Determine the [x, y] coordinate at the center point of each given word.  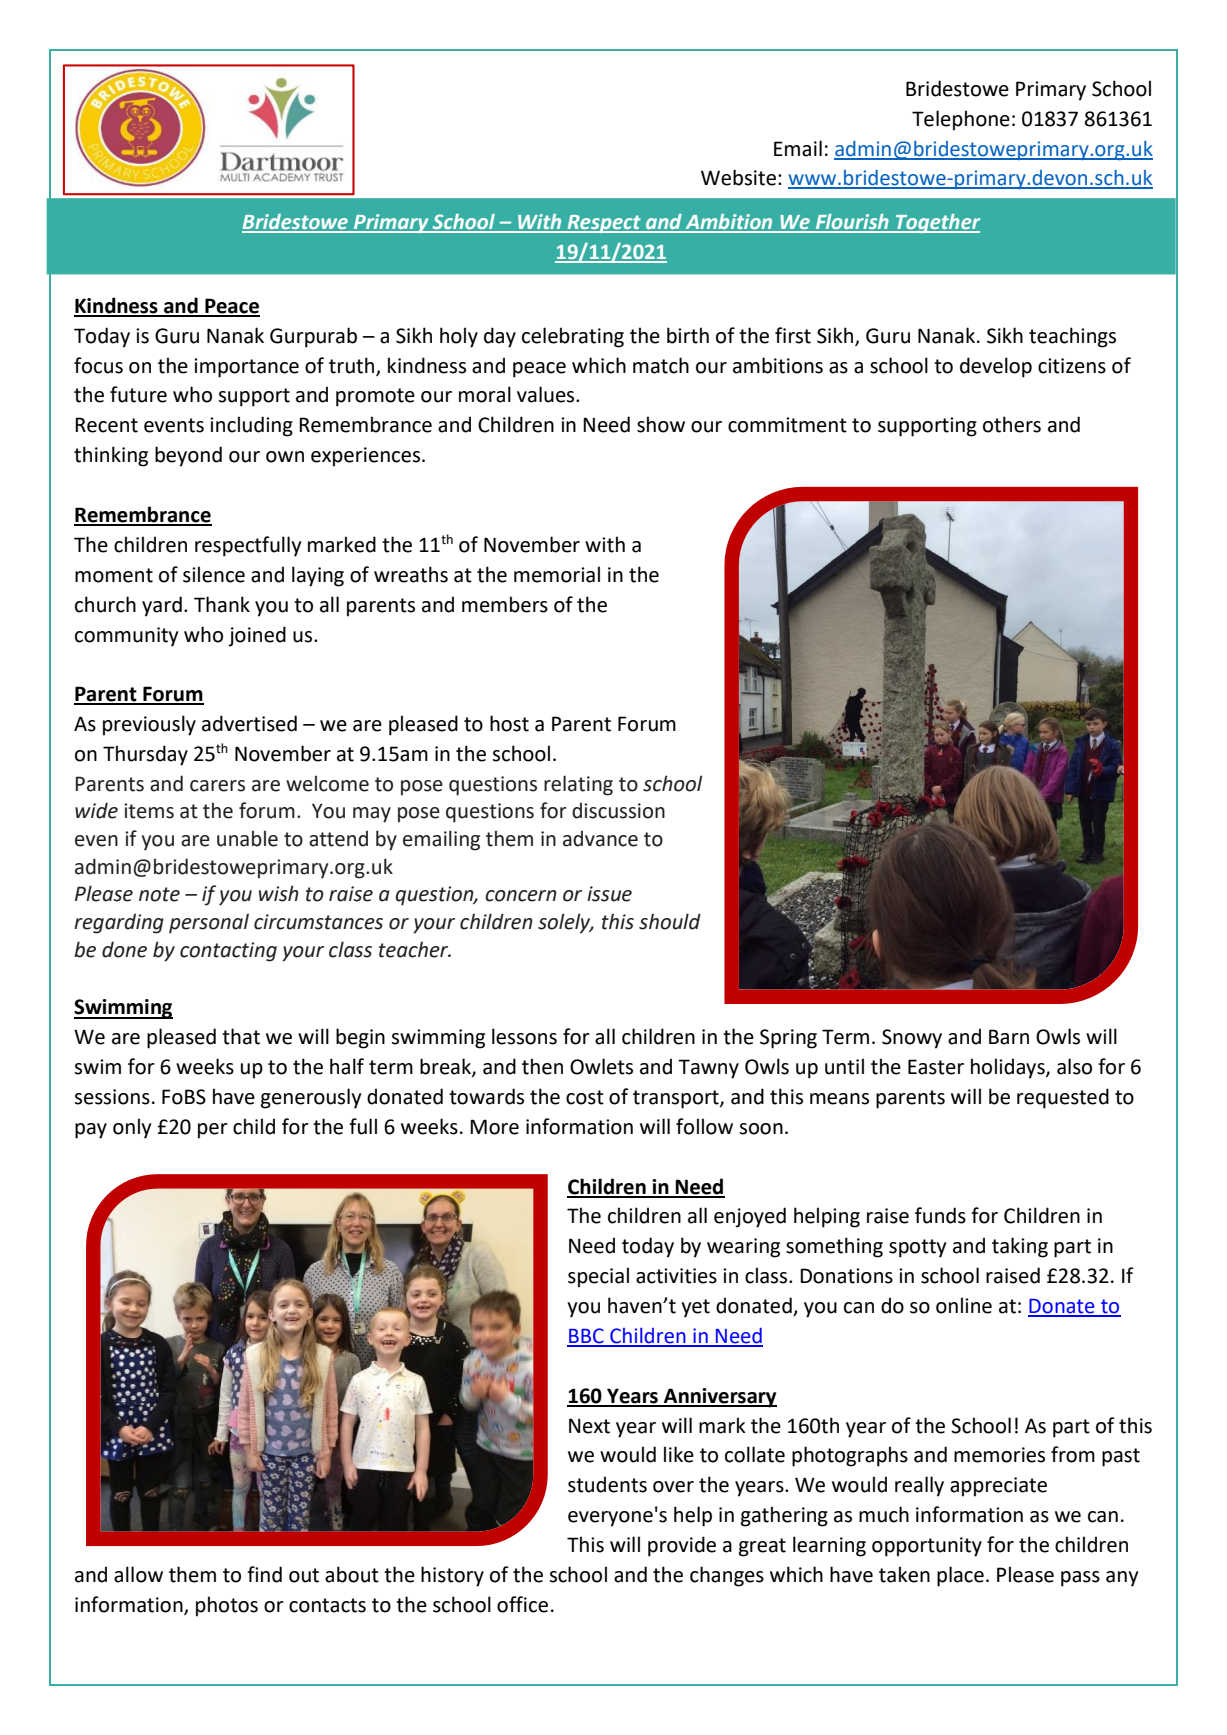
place [960, 1576]
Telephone [961, 120]
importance [246, 368]
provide [682, 1546]
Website [740, 177]
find [264, 1574]
